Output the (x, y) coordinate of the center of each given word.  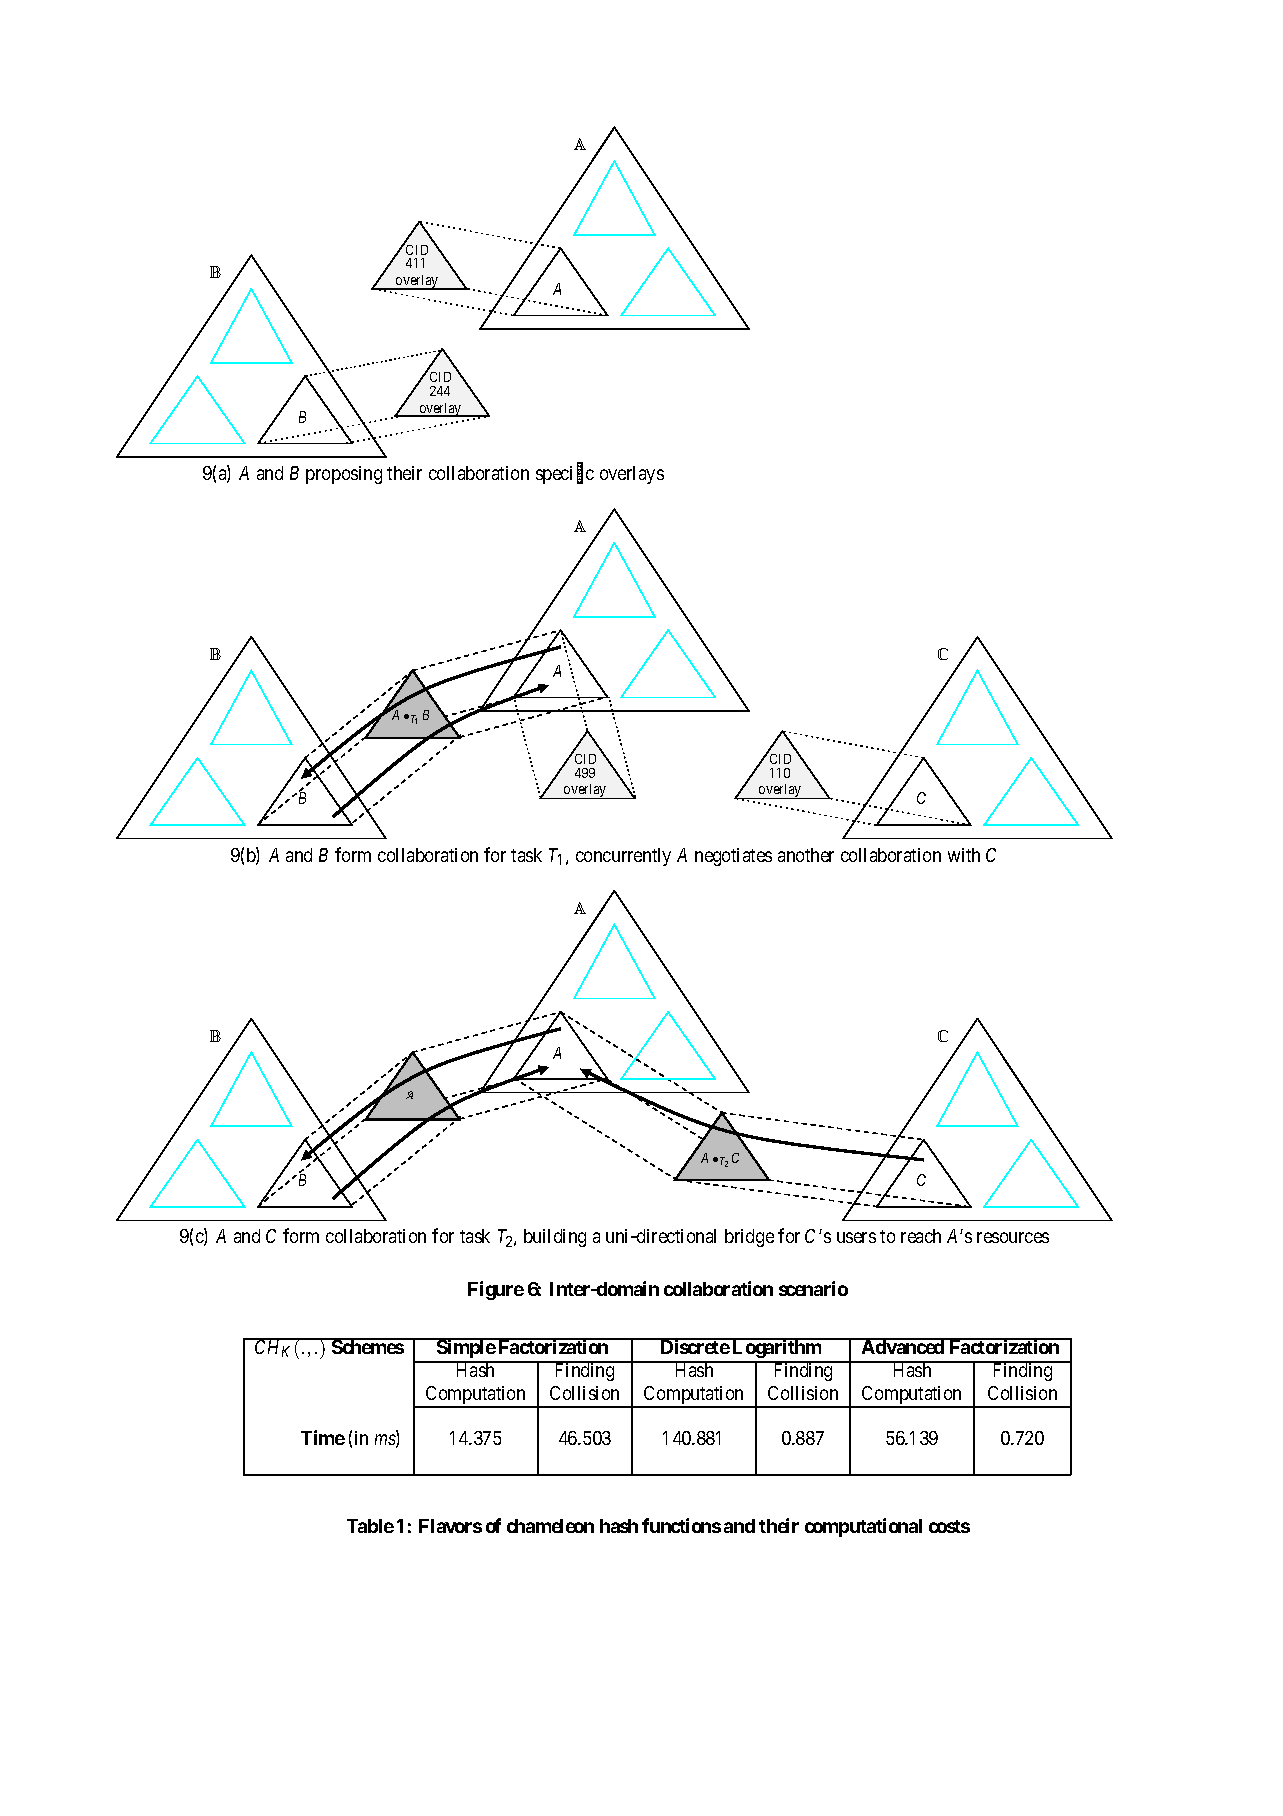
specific (565, 474)
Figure (496, 1290)
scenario (813, 1288)
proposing (344, 475)
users (856, 1237)
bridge (749, 1238)
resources (1013, 1237)
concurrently (623, 857)
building (555, 1238)
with (964, 855)
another (806, 855)
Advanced (903, 1346)
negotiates (733, 857)
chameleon (550, 1526)
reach (921, 1236)
